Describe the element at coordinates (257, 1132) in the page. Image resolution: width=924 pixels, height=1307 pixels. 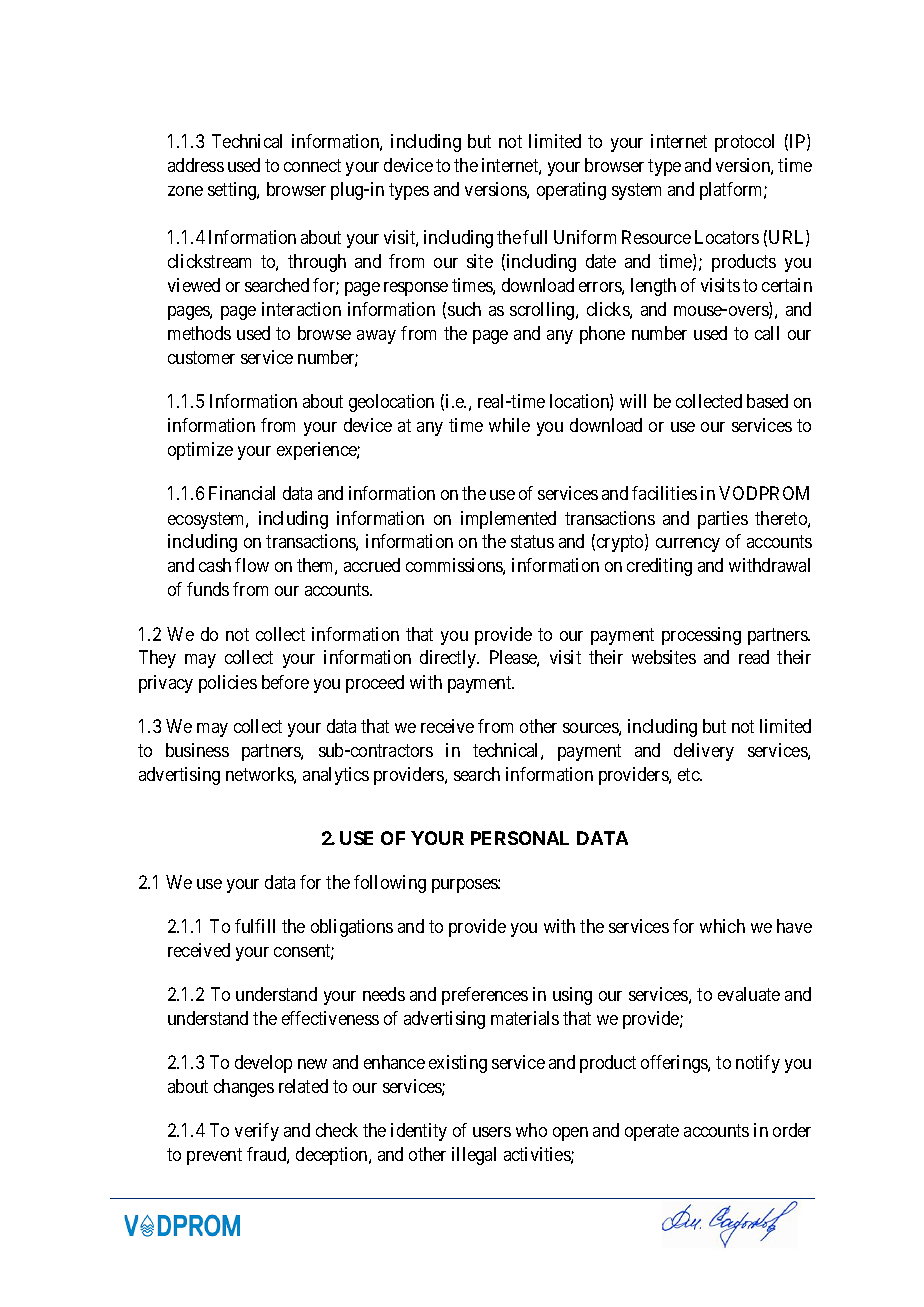
I see `verify` at that location.
